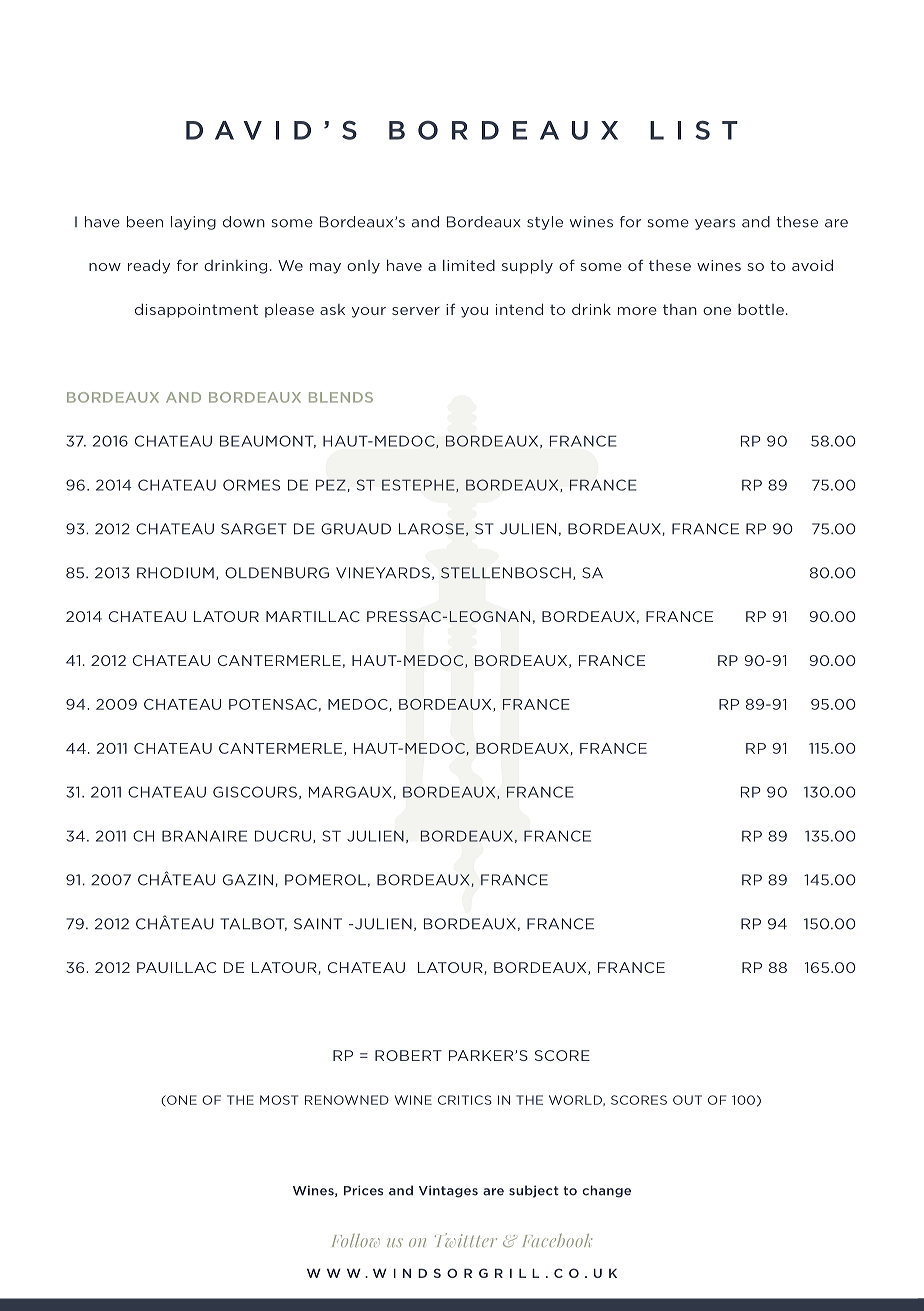  What do you see at coordinates (715, 224) in the screenshot?
I see `years` at bounding box center [715, 224].
